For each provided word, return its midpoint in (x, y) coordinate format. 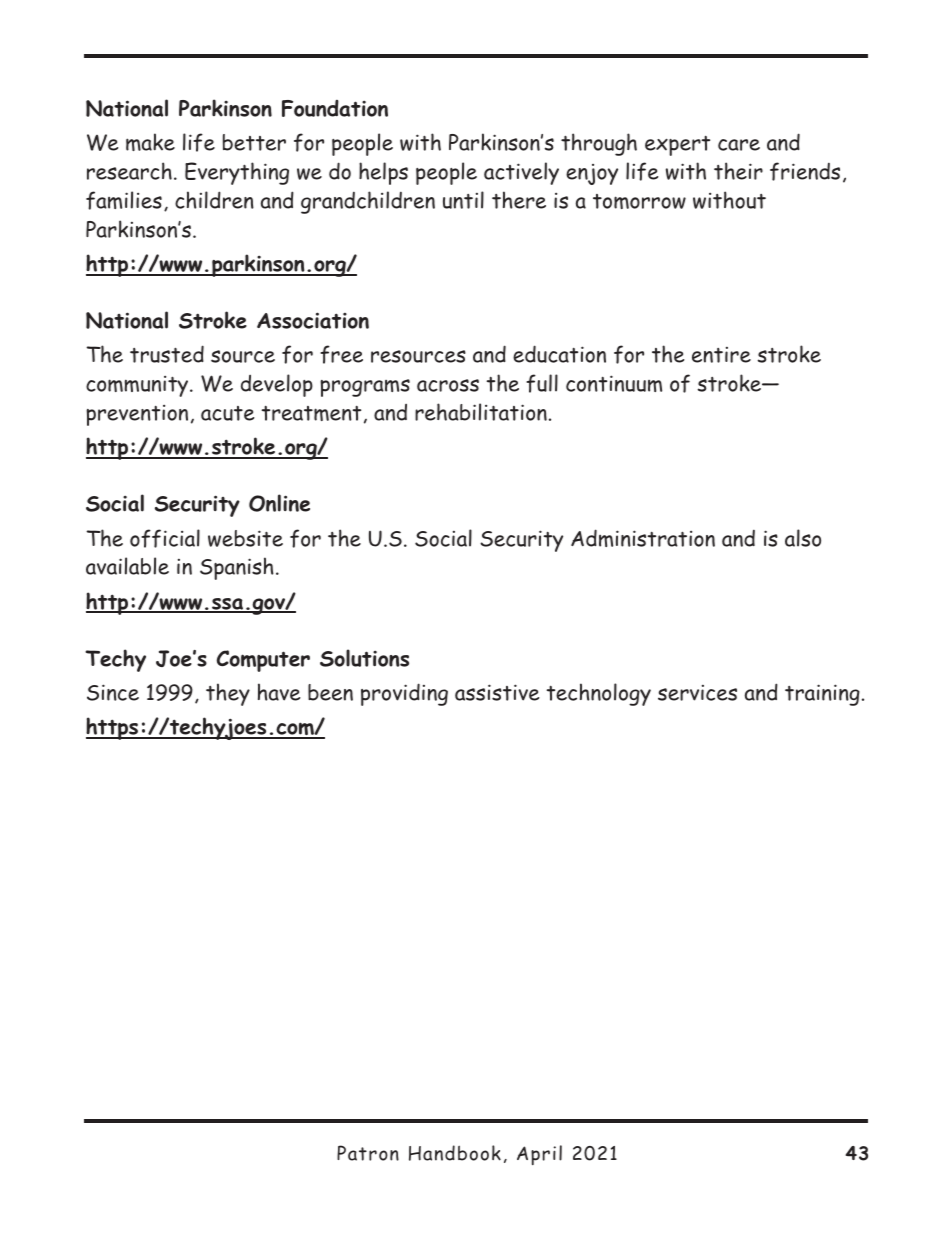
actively (521, 173)
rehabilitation (481, 412)
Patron (368, 1153)
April (539, 1155)
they (228, 694)
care (739, 145)
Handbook (455, 1153)
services (697, 693)
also (803, 538)
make (150, 142)
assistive (497, 692)
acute (227, 413)
